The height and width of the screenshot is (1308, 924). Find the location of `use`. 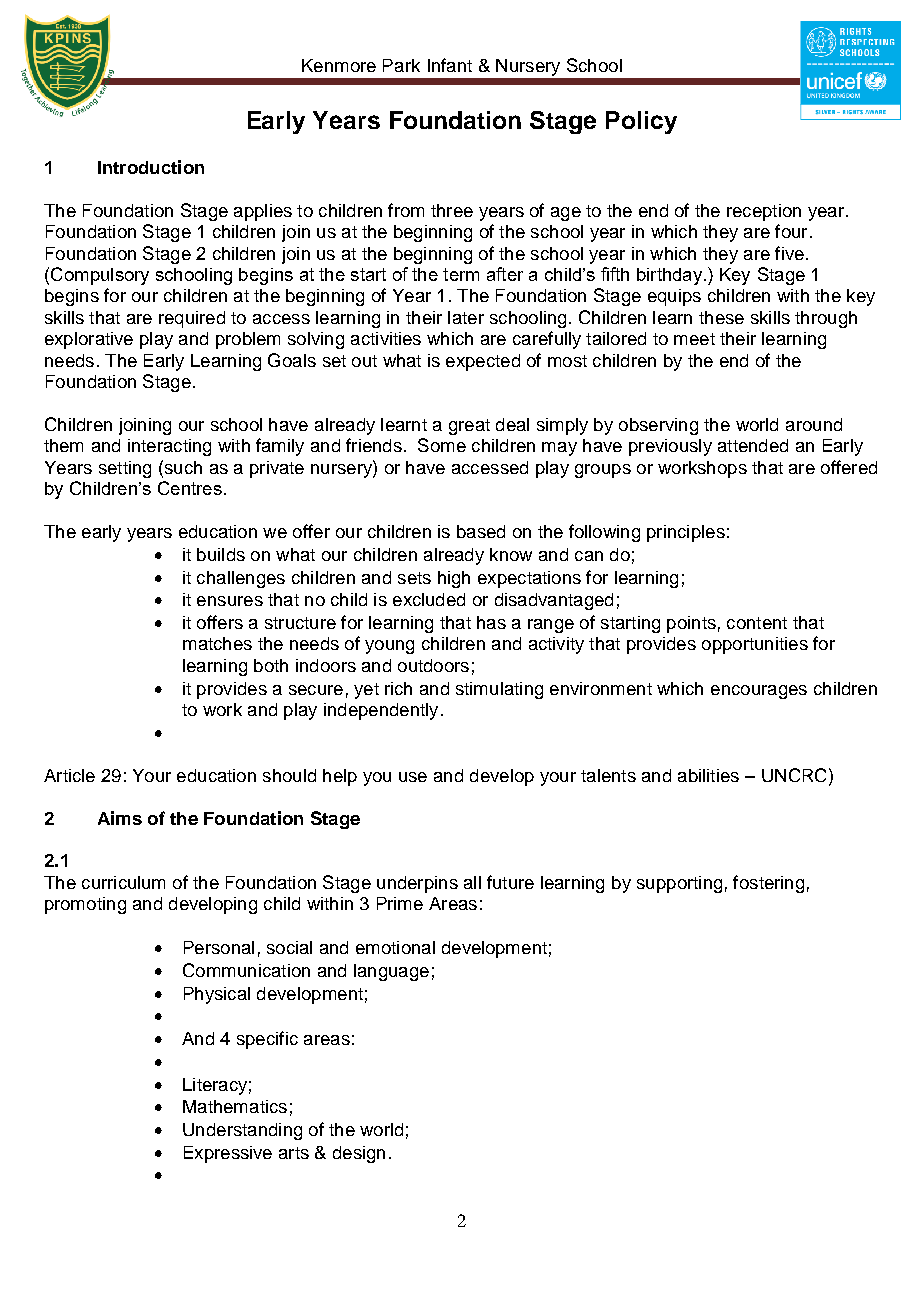

use is located at coordinates (413, 777).
